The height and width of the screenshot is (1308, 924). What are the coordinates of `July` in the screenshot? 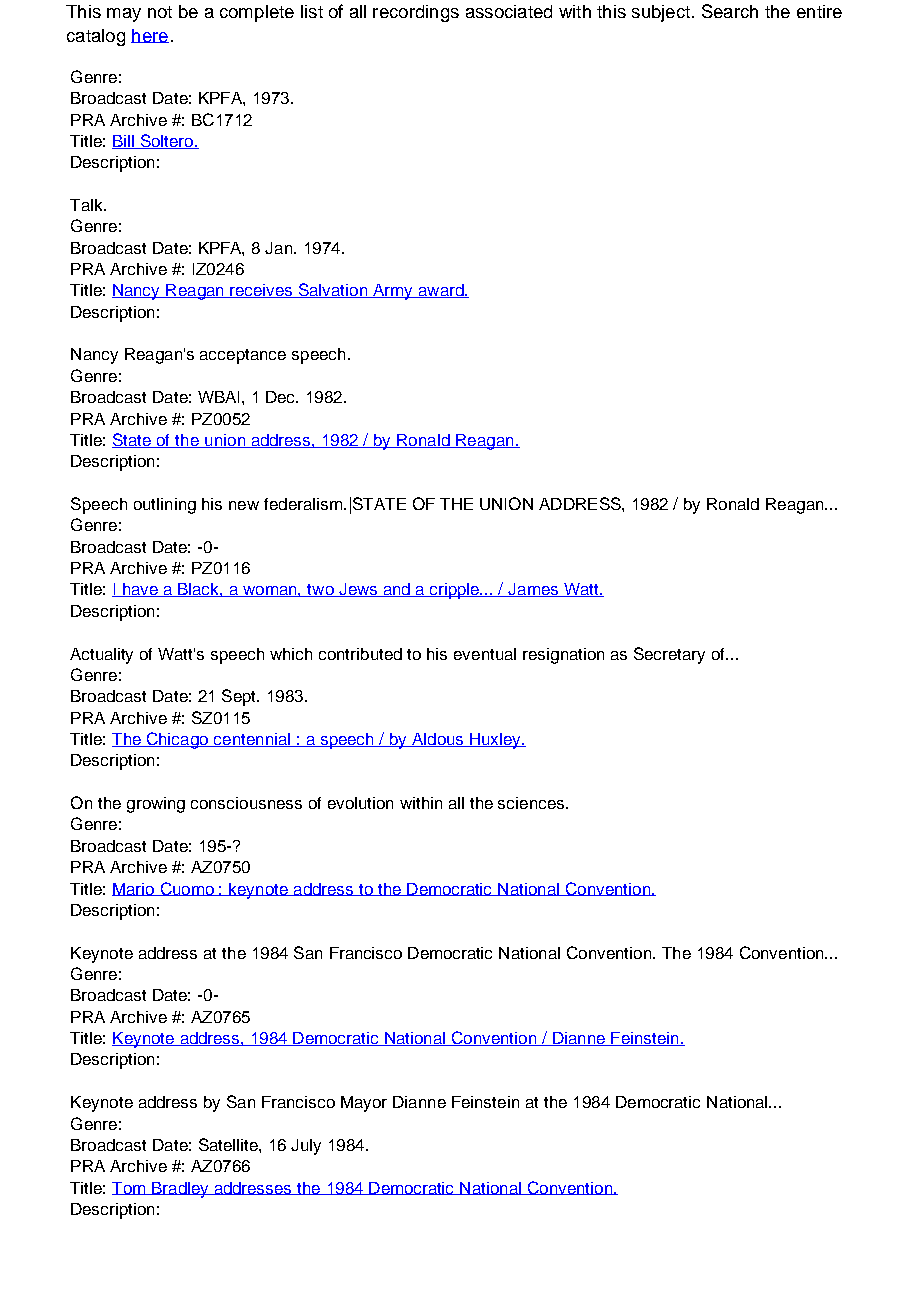 It's located at (306, 1147).
